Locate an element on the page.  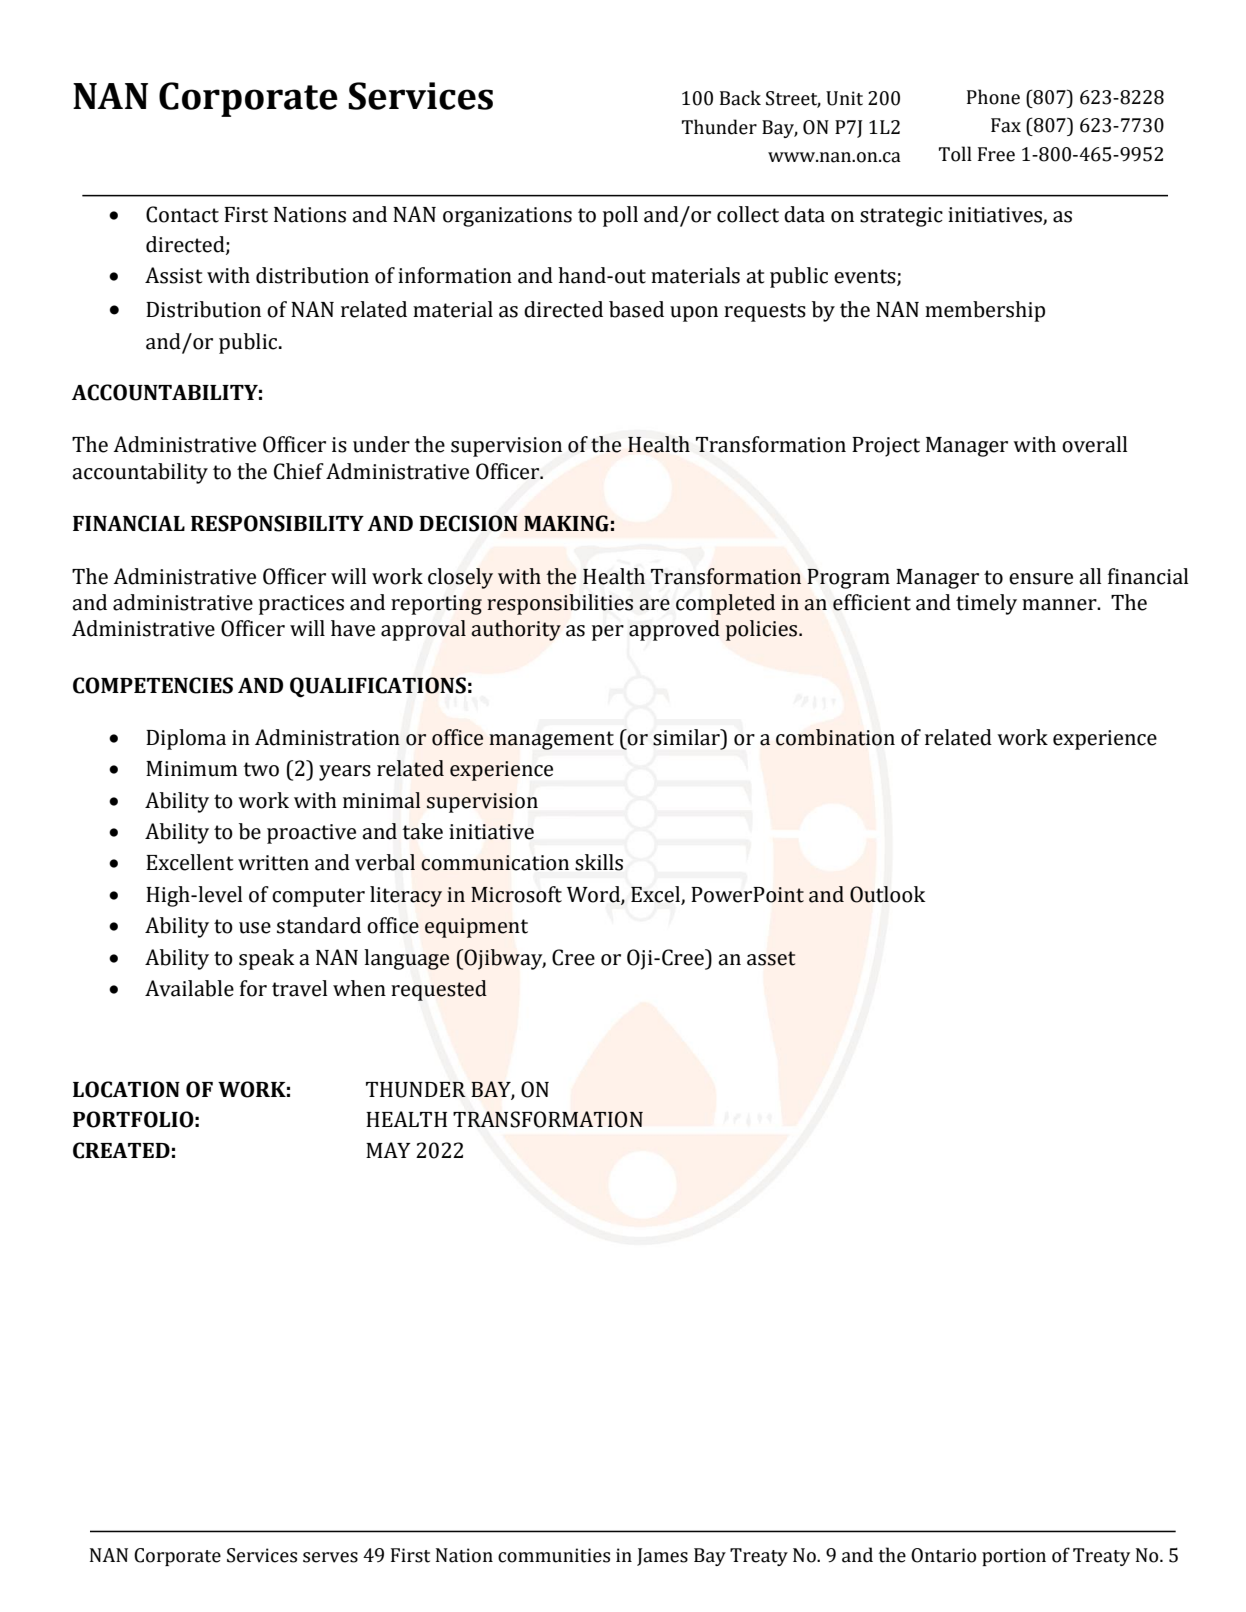
written is located at coordinates (273, 863).
